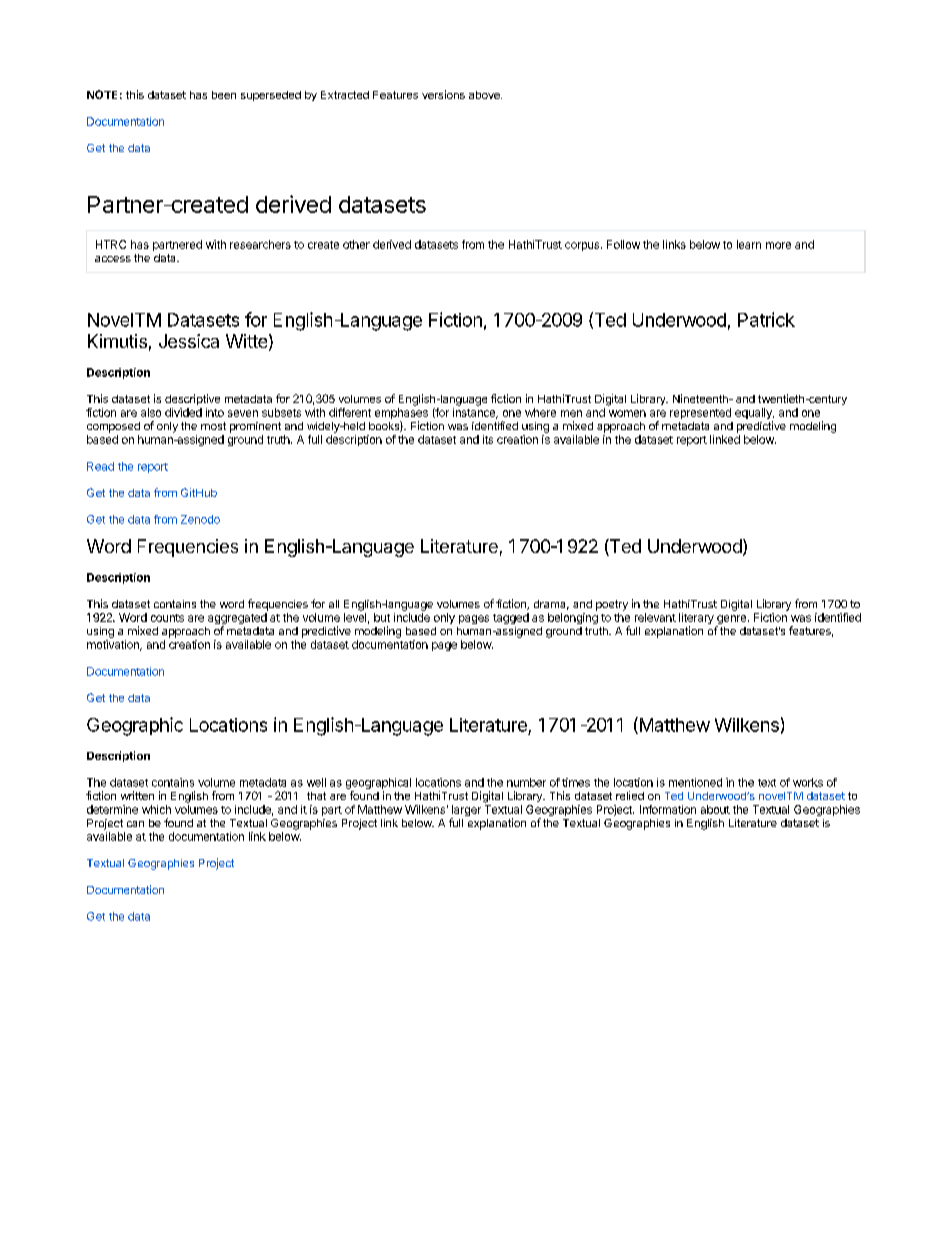  What do you see at coordinates (466, 812) in the screenshot?
I see `larger` at bounding box center [466, 812].
